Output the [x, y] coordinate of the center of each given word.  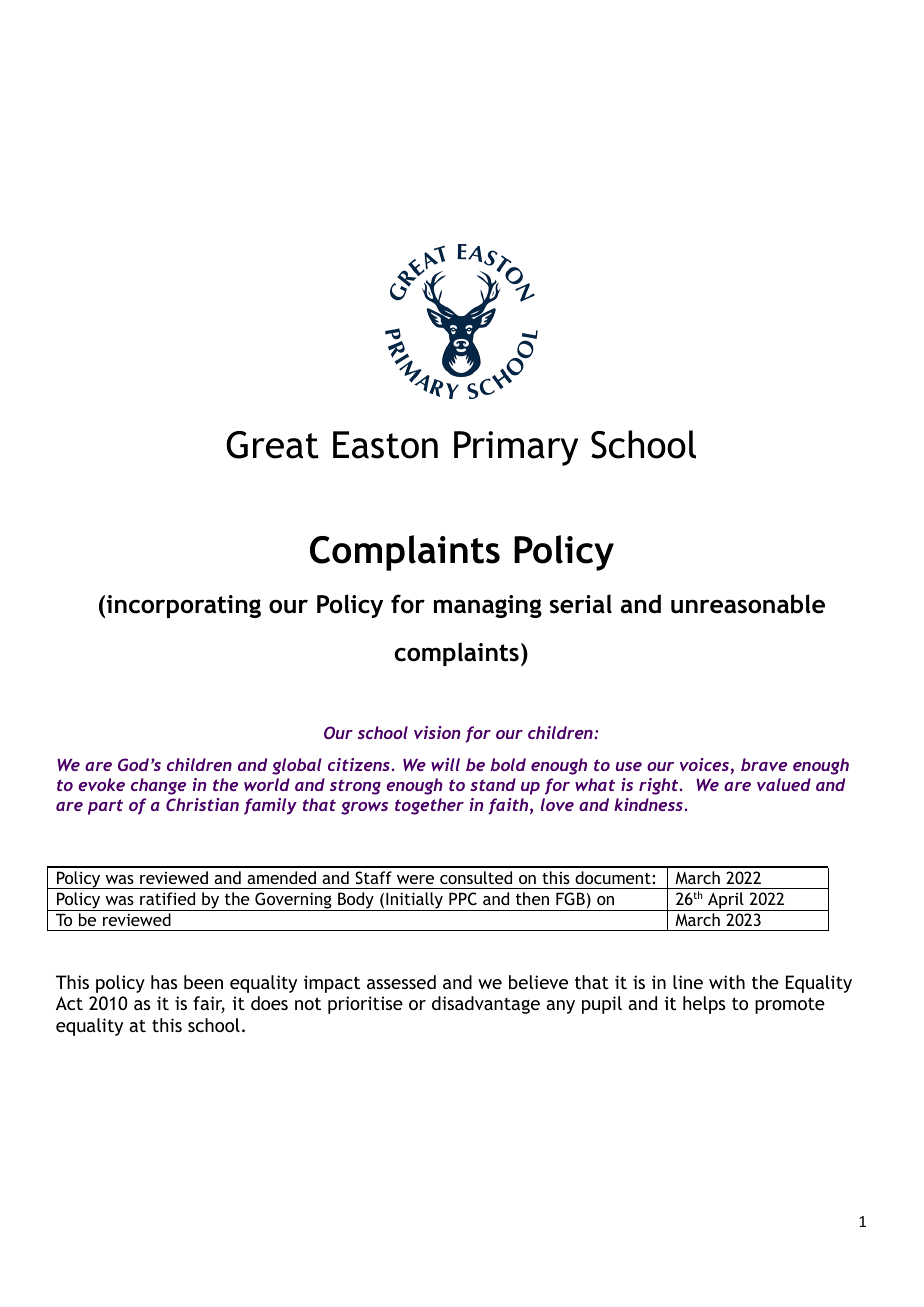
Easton [385, 445]
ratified [167, 898]
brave [764, 764]
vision [437, 732]
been [203, 982]
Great [272, 445]
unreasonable [748, 604]
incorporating [183, 606]
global [297, 766]
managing [488, 606]
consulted [476, 877]
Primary [516, 448]
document [614, 877]
